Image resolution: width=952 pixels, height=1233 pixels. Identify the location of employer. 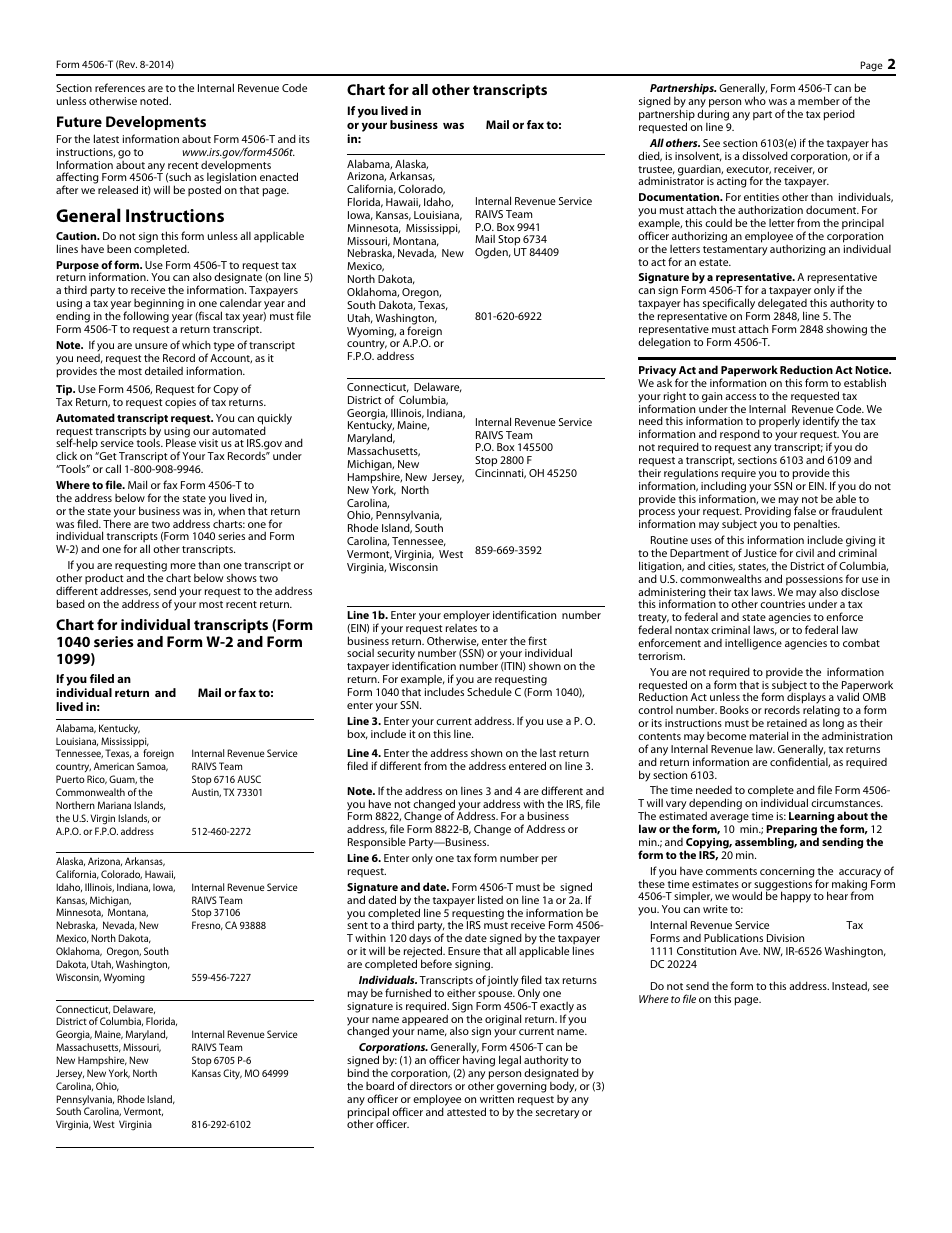
(466, 616).
